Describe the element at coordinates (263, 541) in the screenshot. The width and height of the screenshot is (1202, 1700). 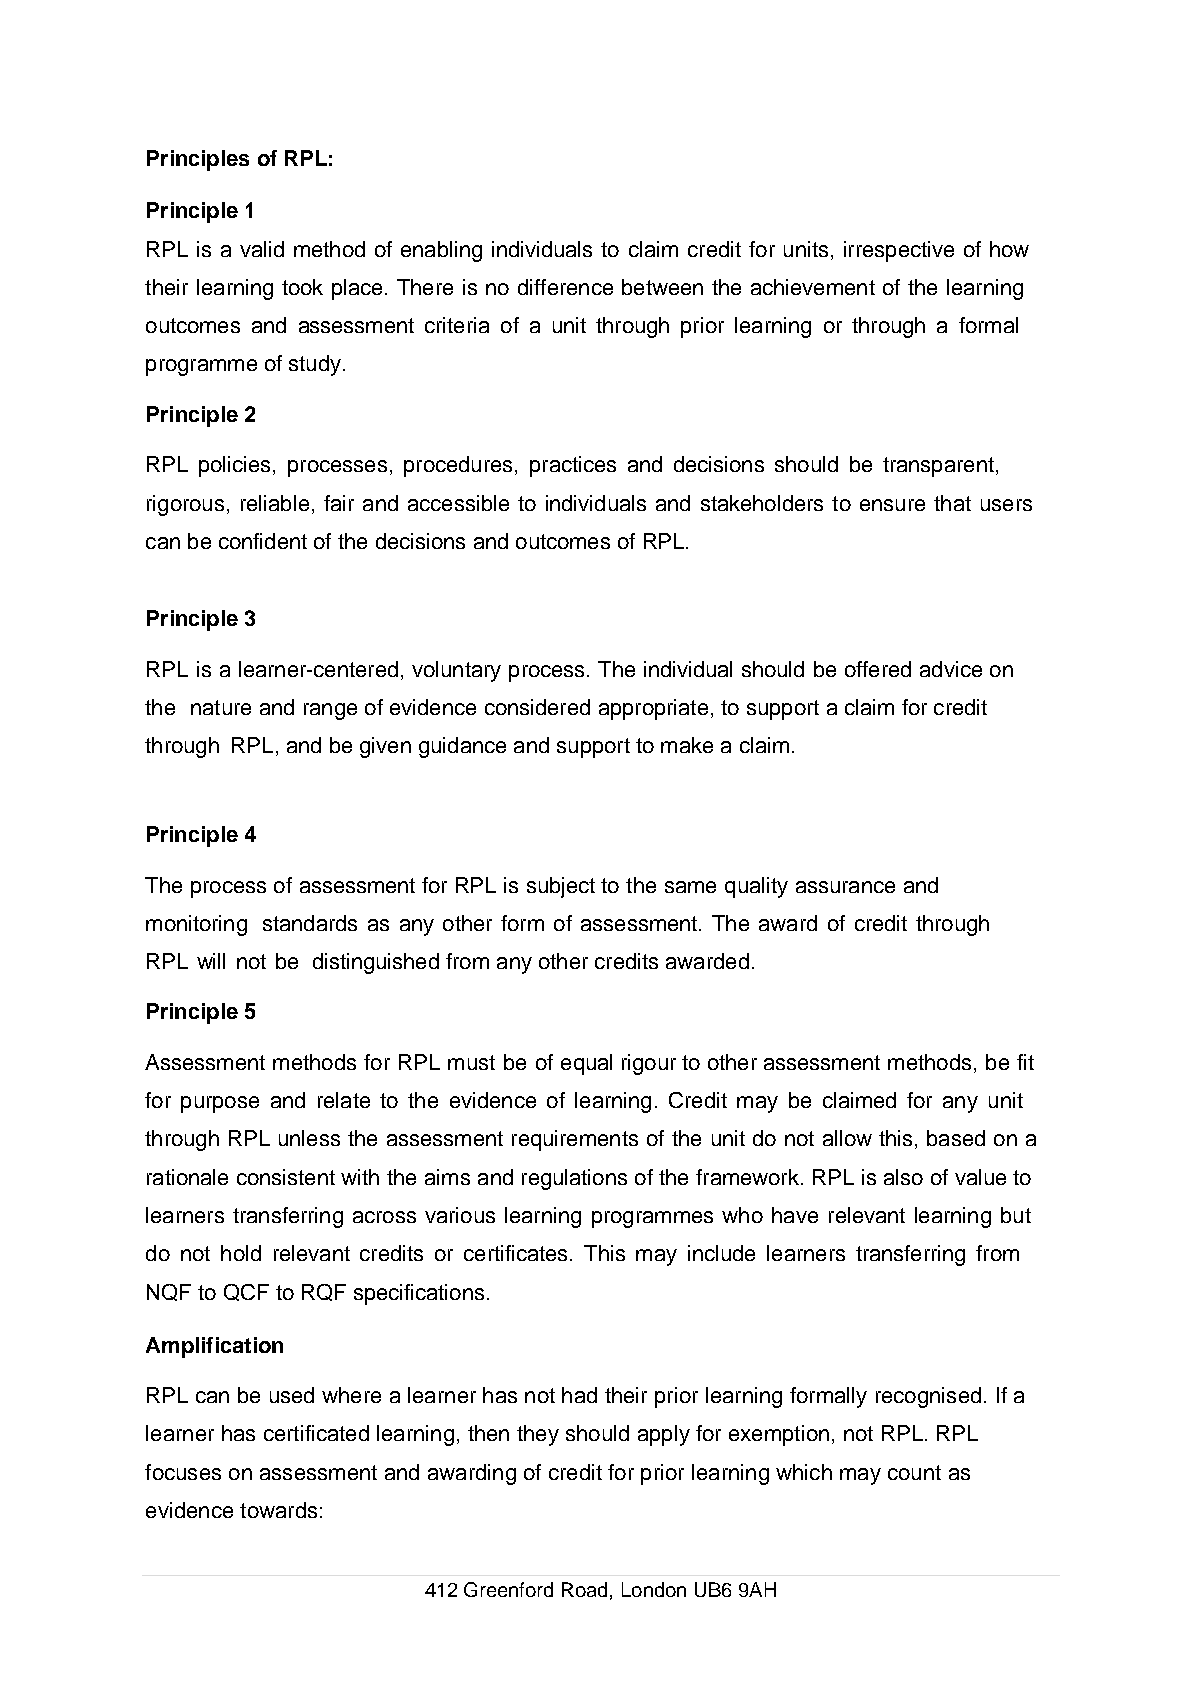
I see `confident` at that location.
